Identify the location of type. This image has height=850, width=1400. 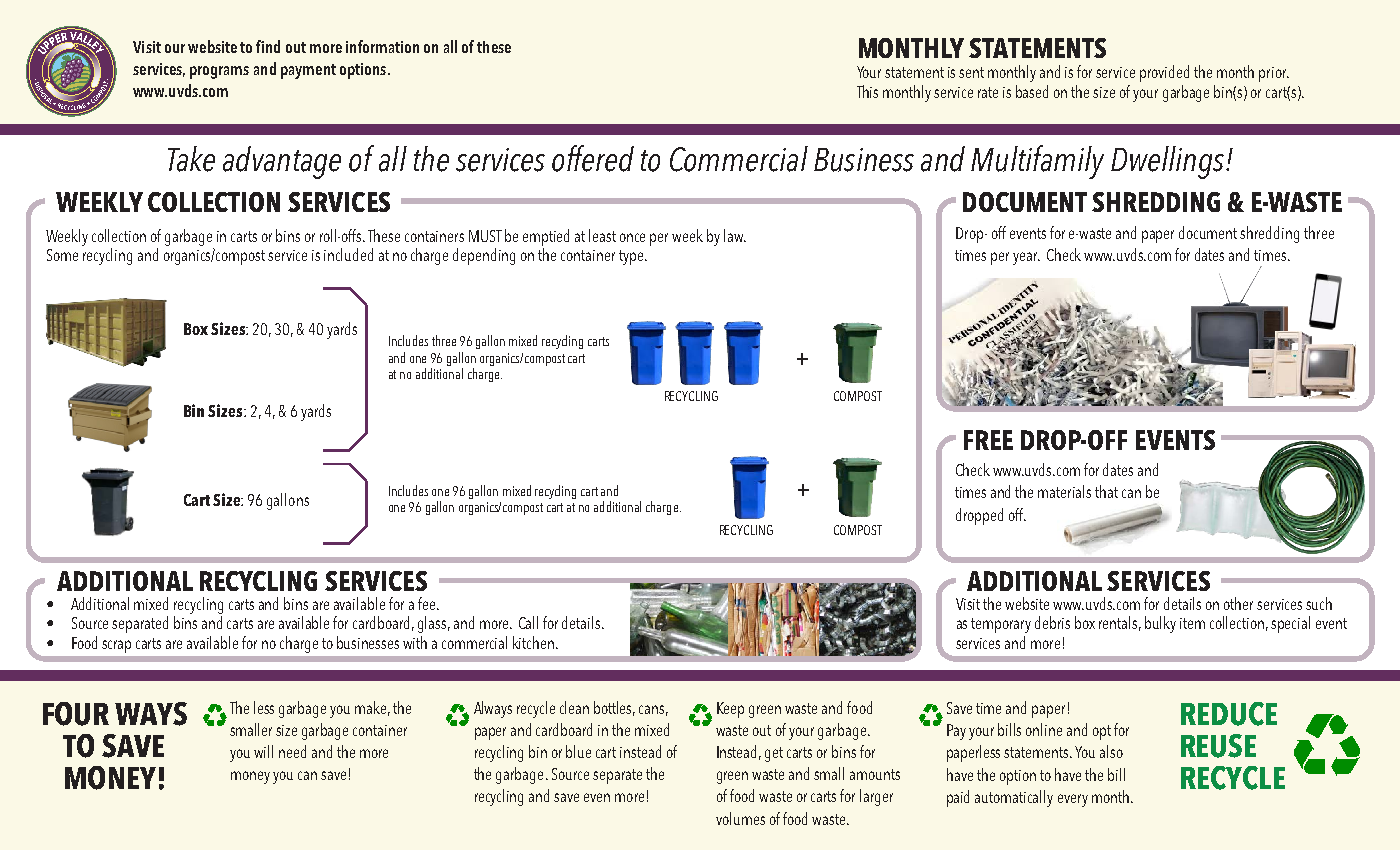
(632, 257).
